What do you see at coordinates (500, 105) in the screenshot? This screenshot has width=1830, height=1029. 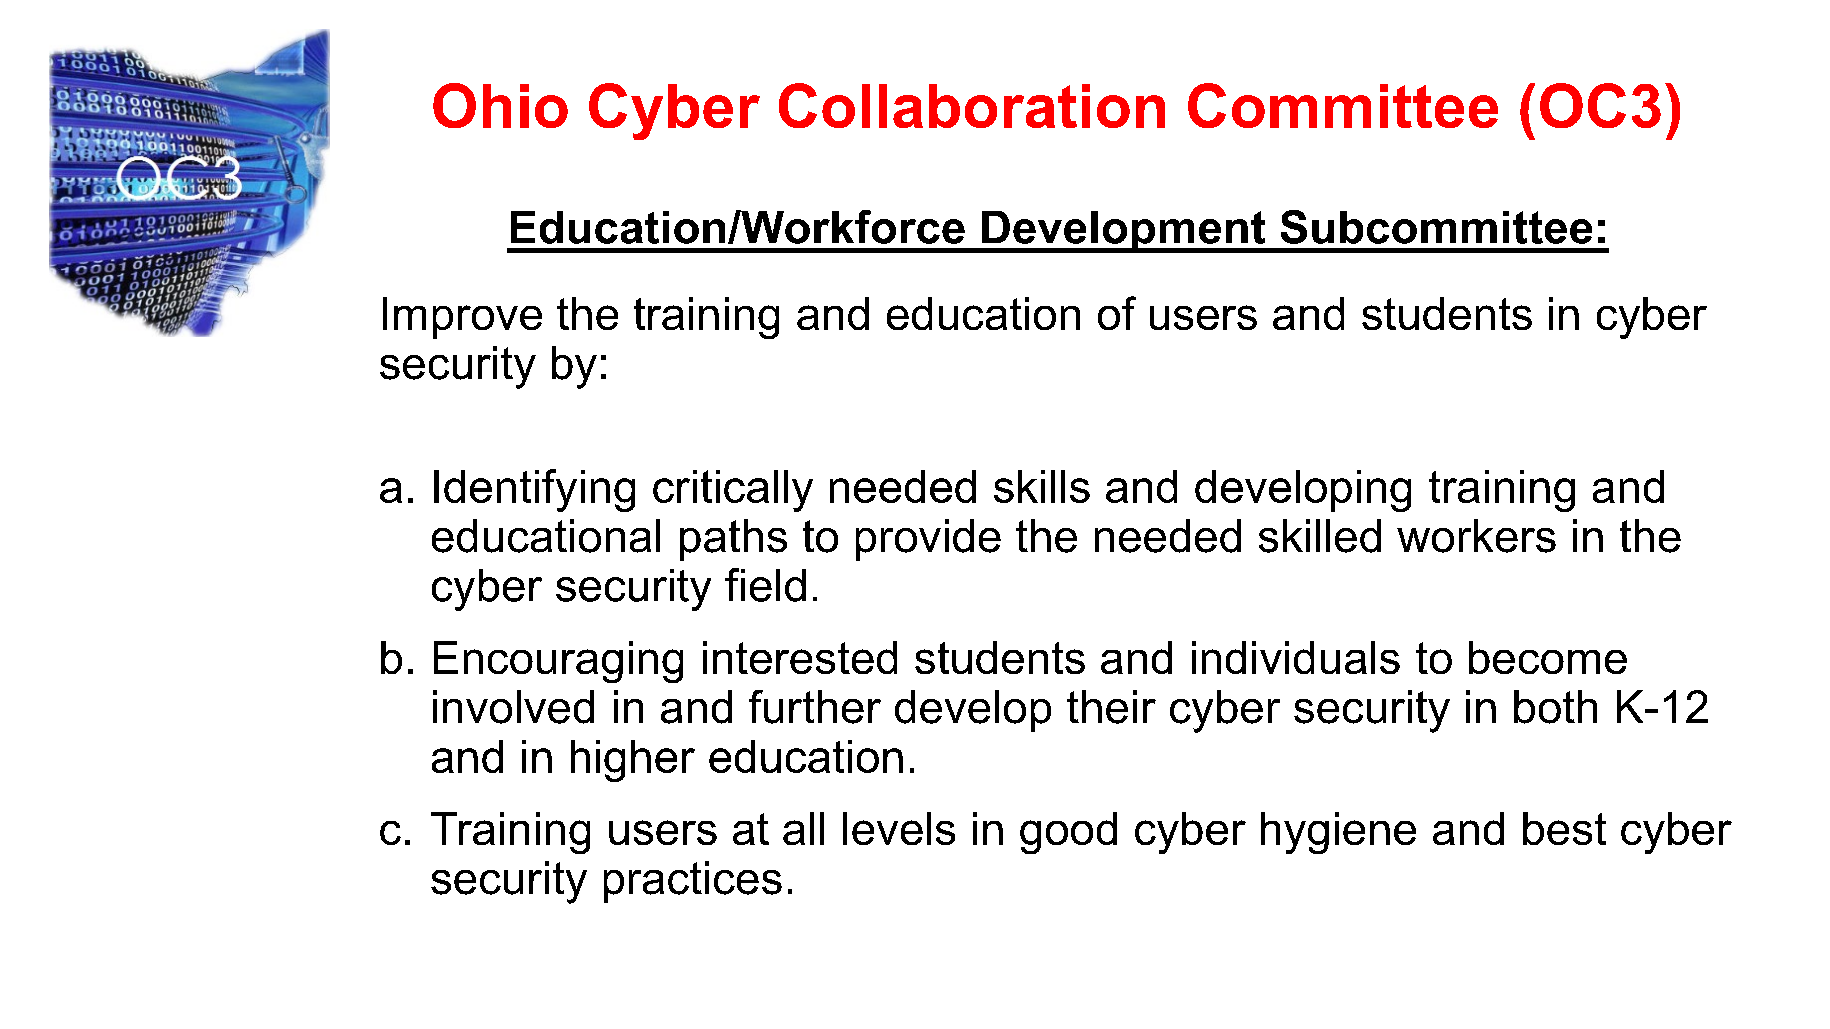 I see `Ohio` at bounding box center [500, 105].
